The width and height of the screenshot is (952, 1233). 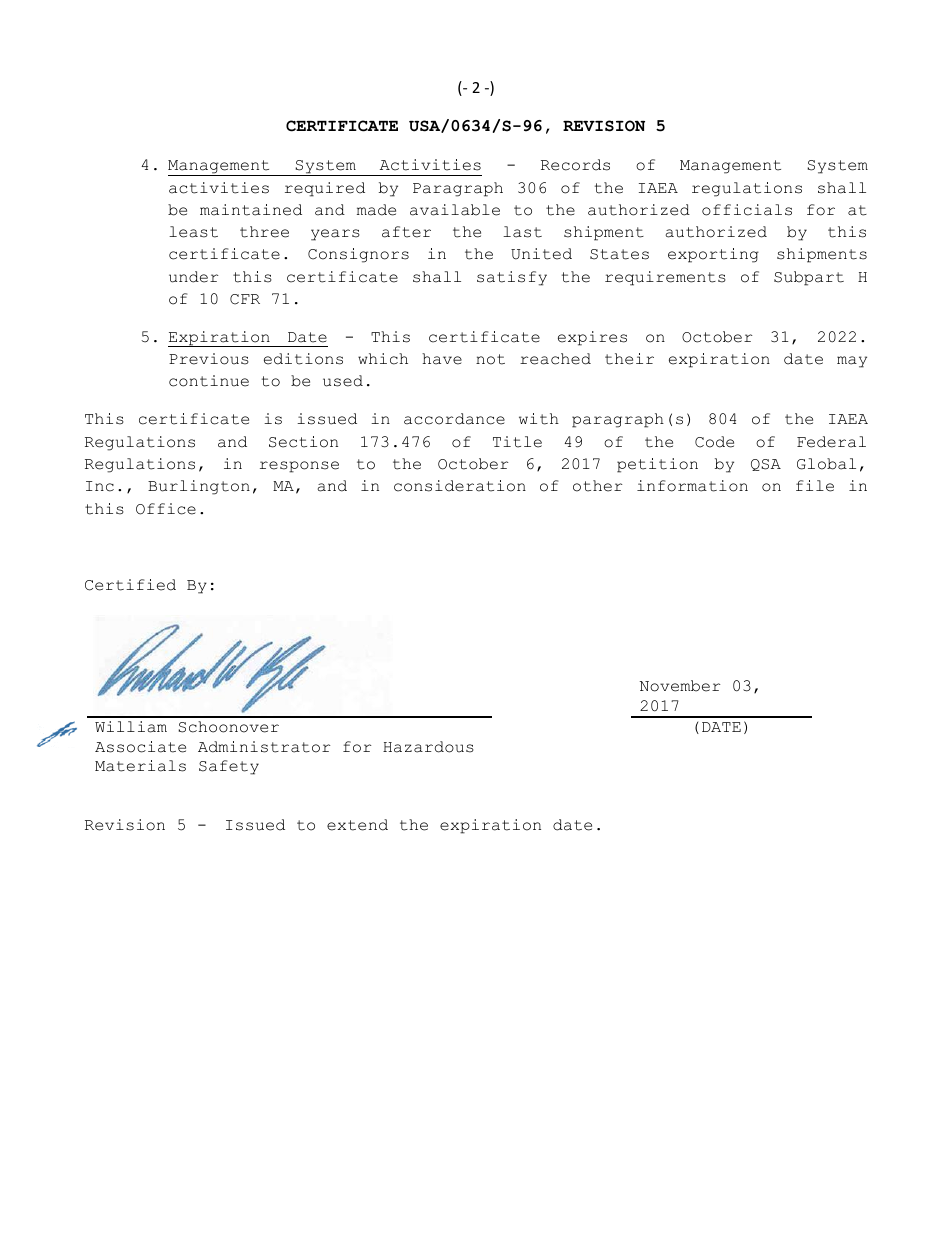 I want to click on consideration, so click(x=460, y=486).
